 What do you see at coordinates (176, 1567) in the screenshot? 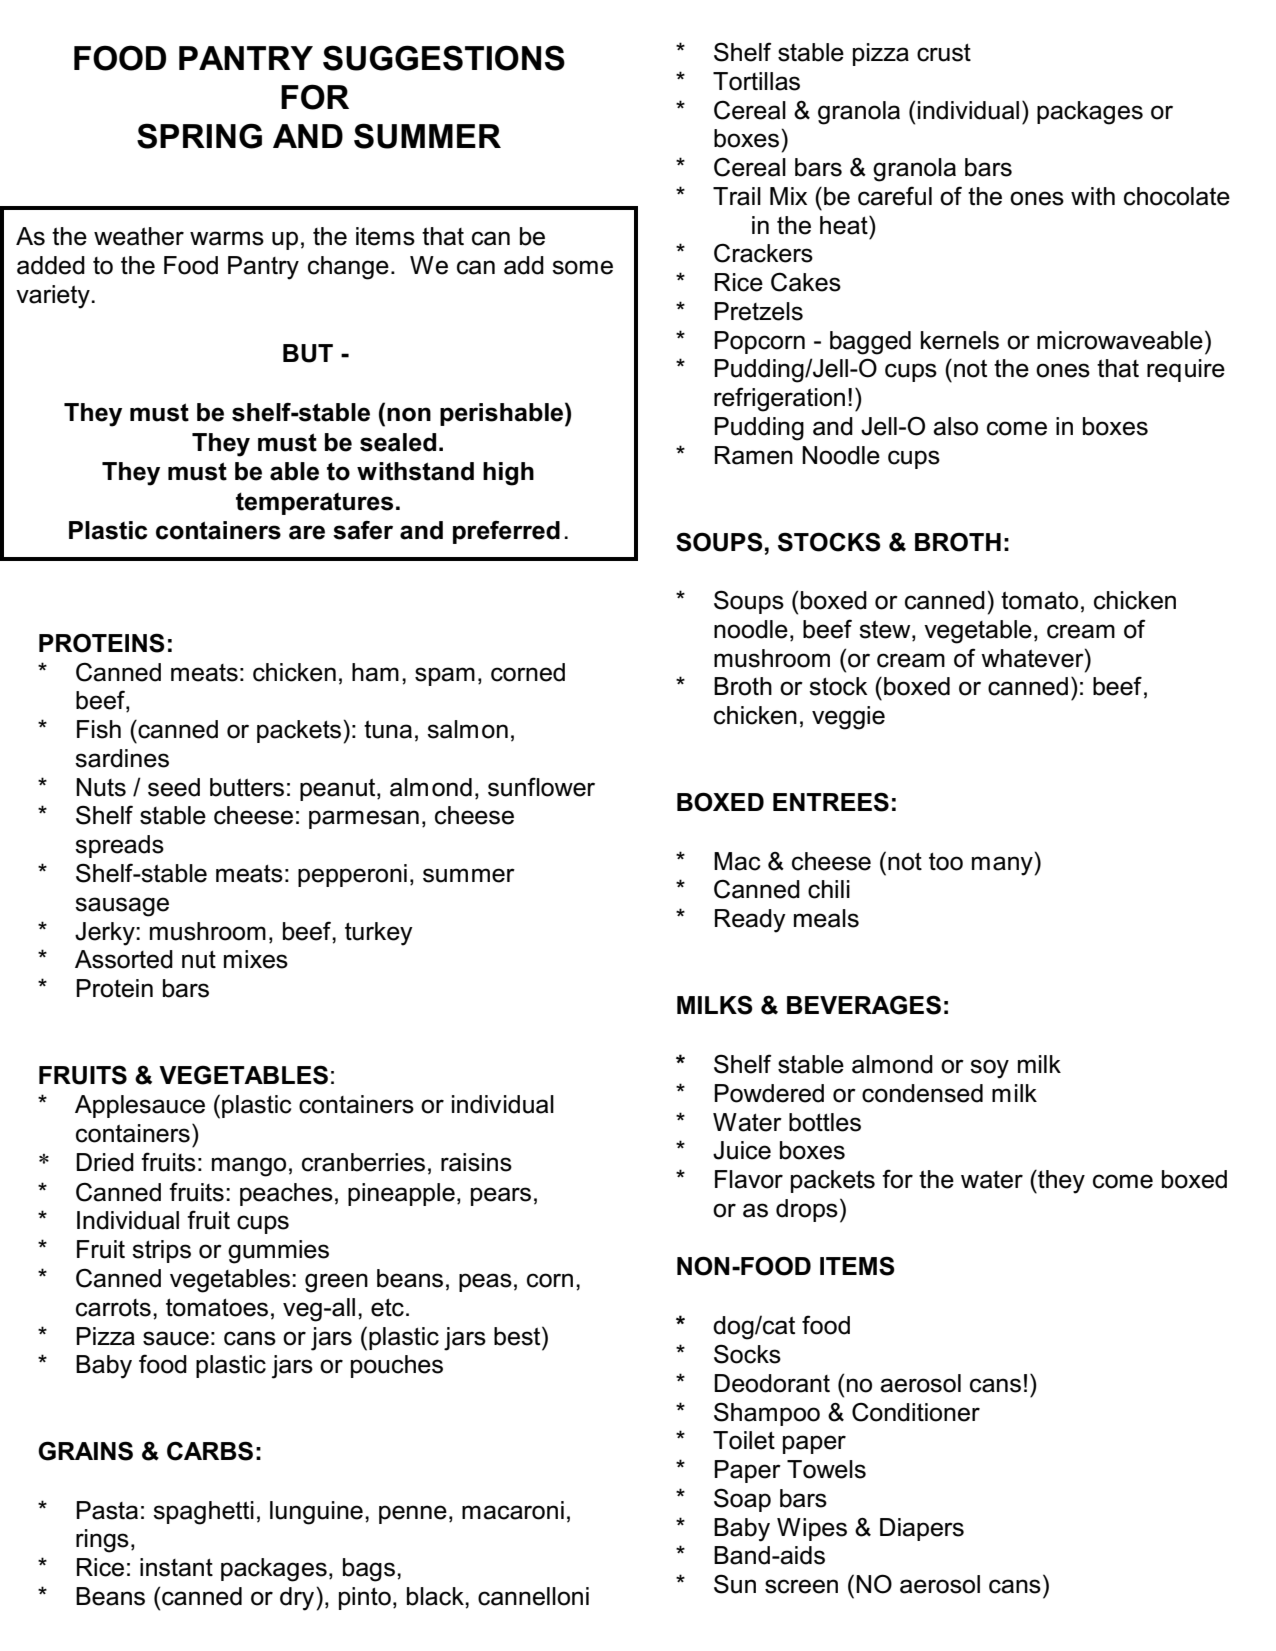
I see `instant` at bounding box center [176, 1567].
